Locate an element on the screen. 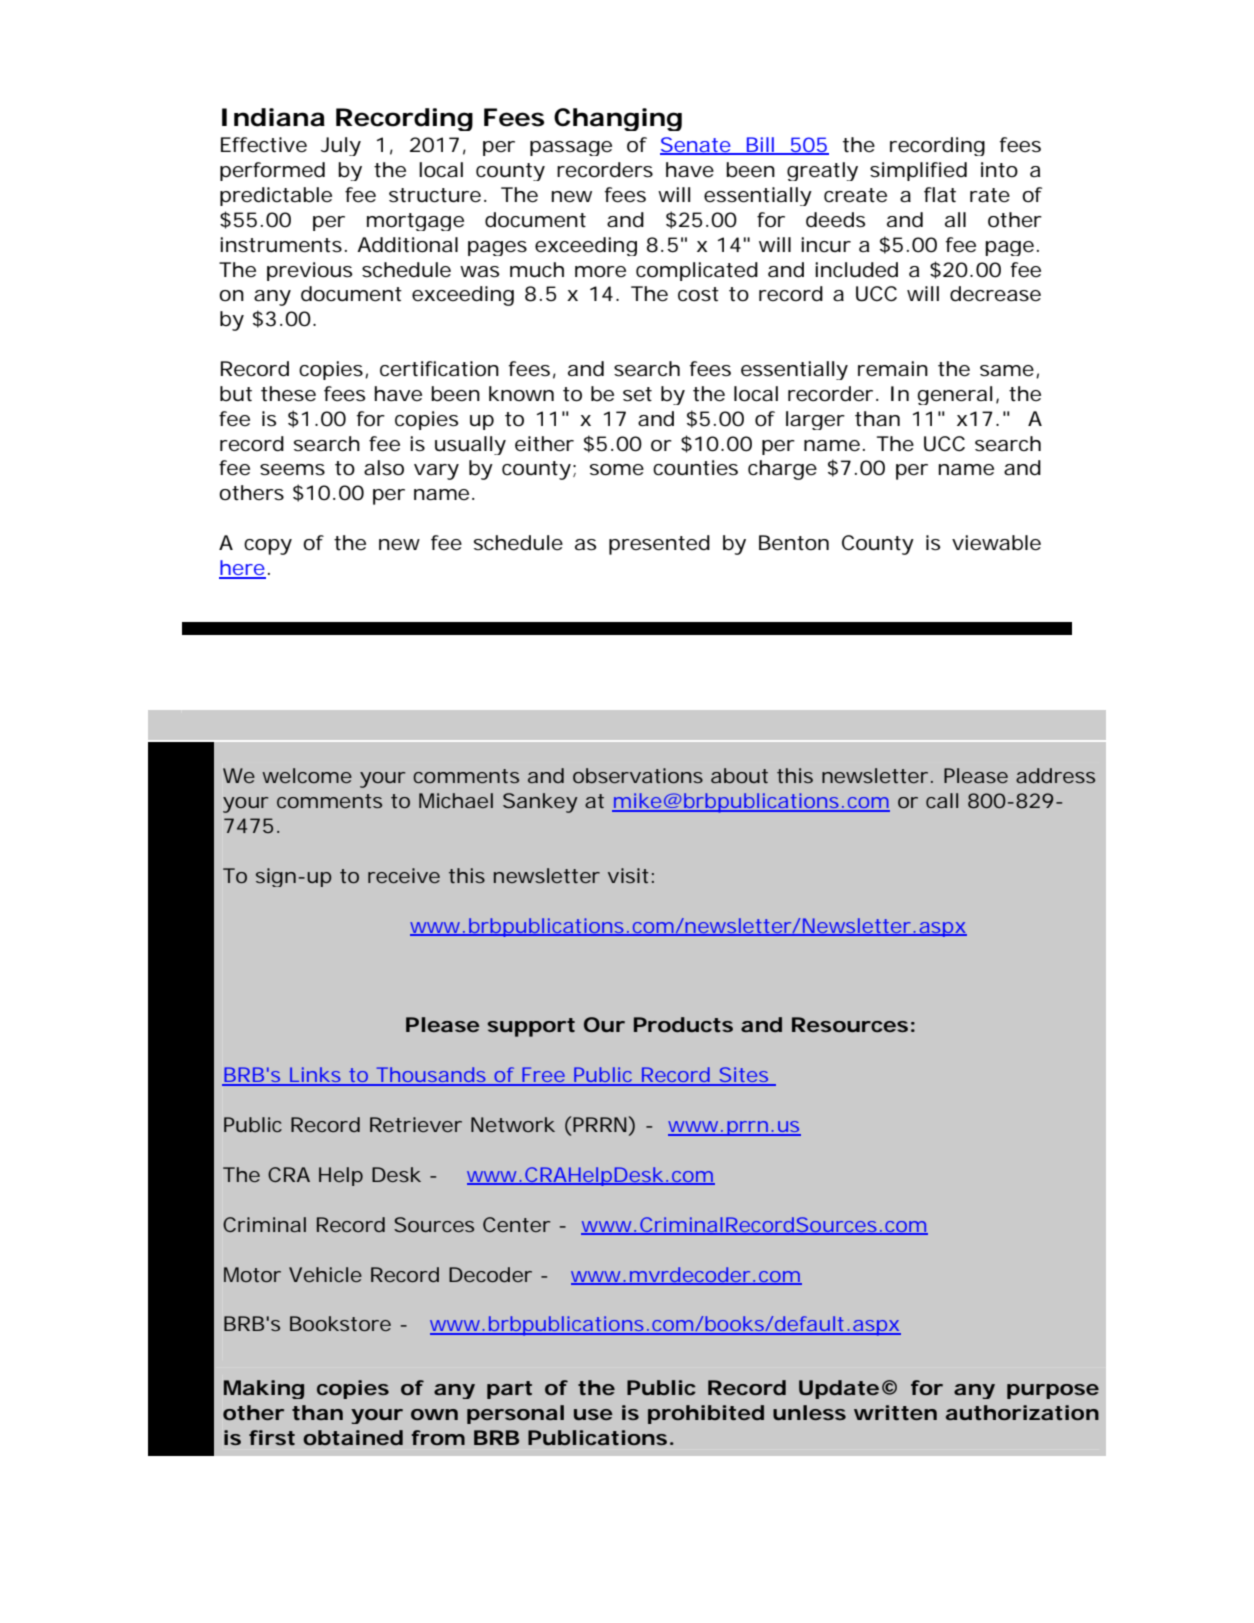 The width and height of the screenshot is (1254, 1623). use is located at coordinates (593, 1414).
